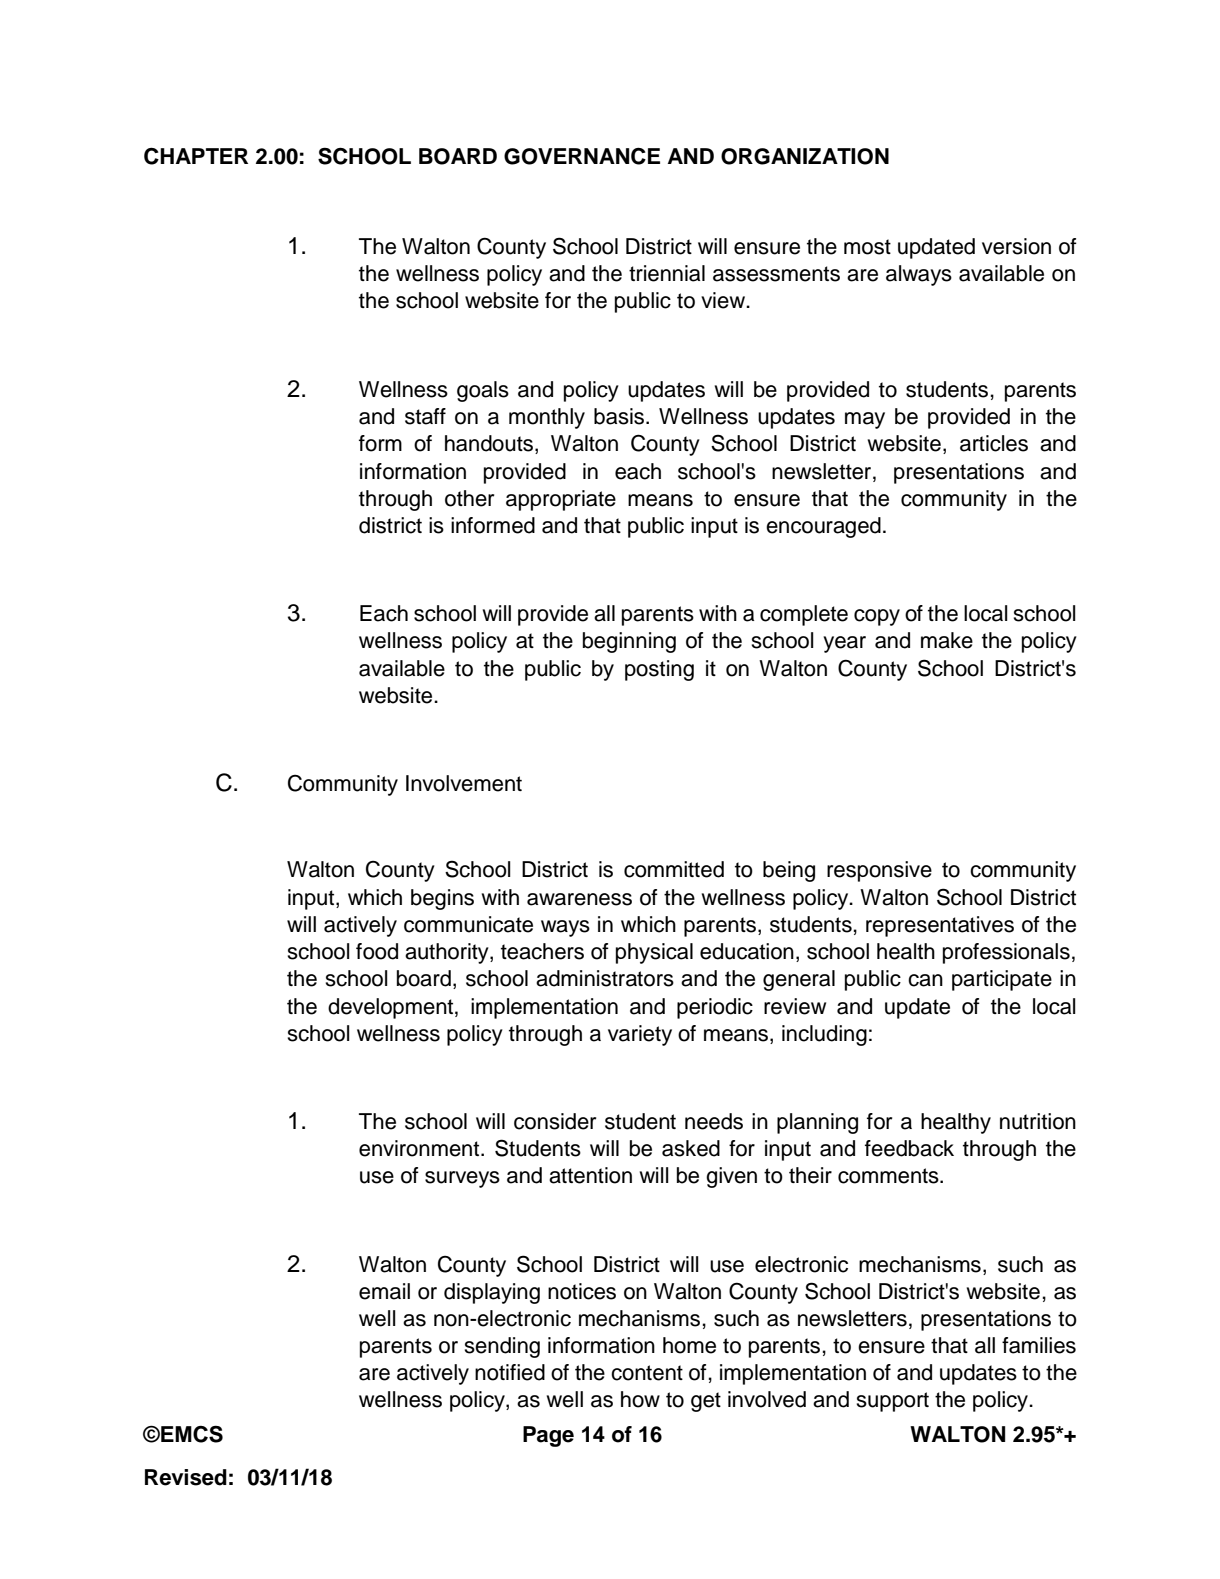 This screenshot has width=1220, height=1579. I want to click on responsive, so click(879, 871).
